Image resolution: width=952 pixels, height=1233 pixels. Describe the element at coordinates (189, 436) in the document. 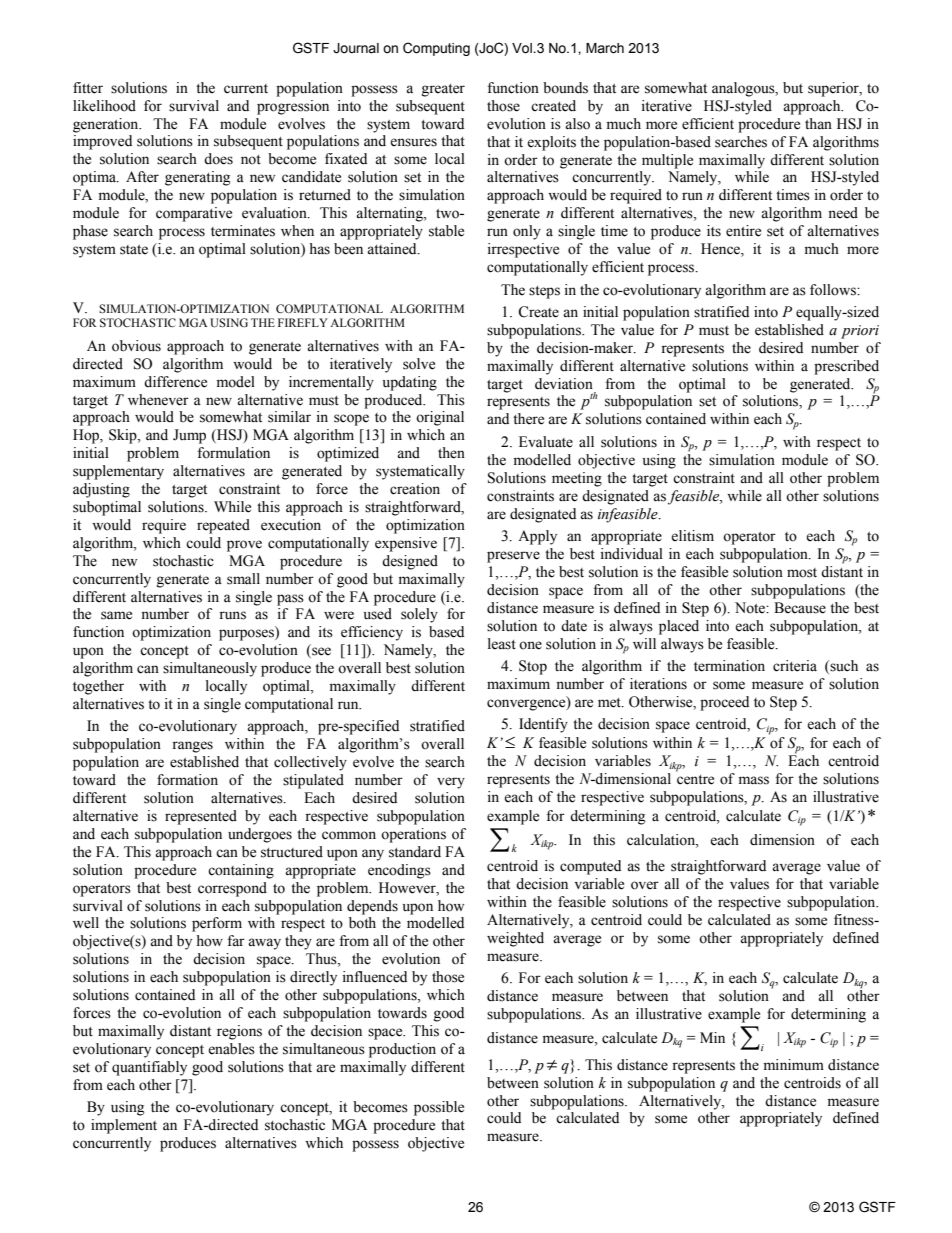

I see `Jump` at that location.
